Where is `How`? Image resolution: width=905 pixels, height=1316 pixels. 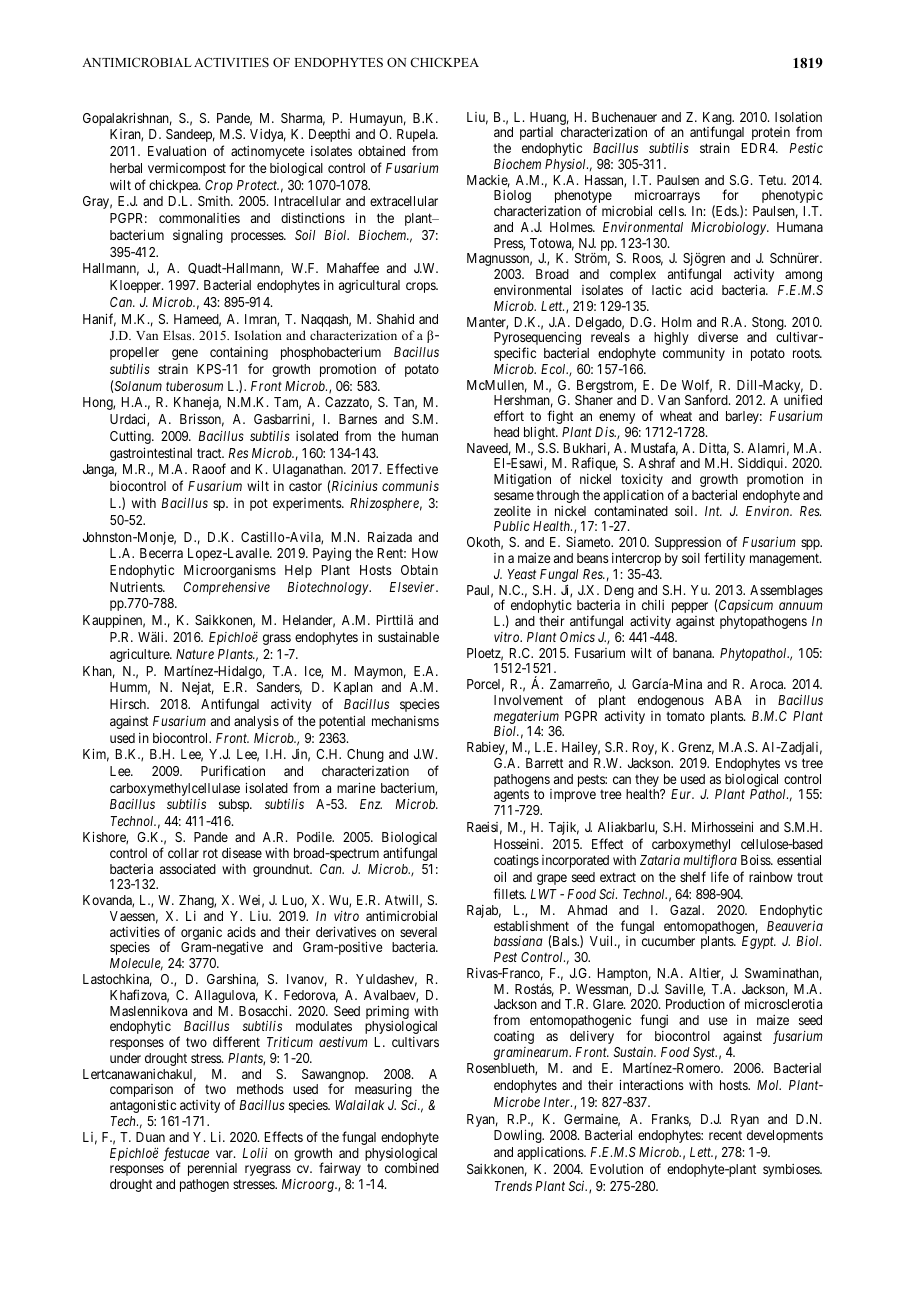 How is located at coordinates (425, 553).
